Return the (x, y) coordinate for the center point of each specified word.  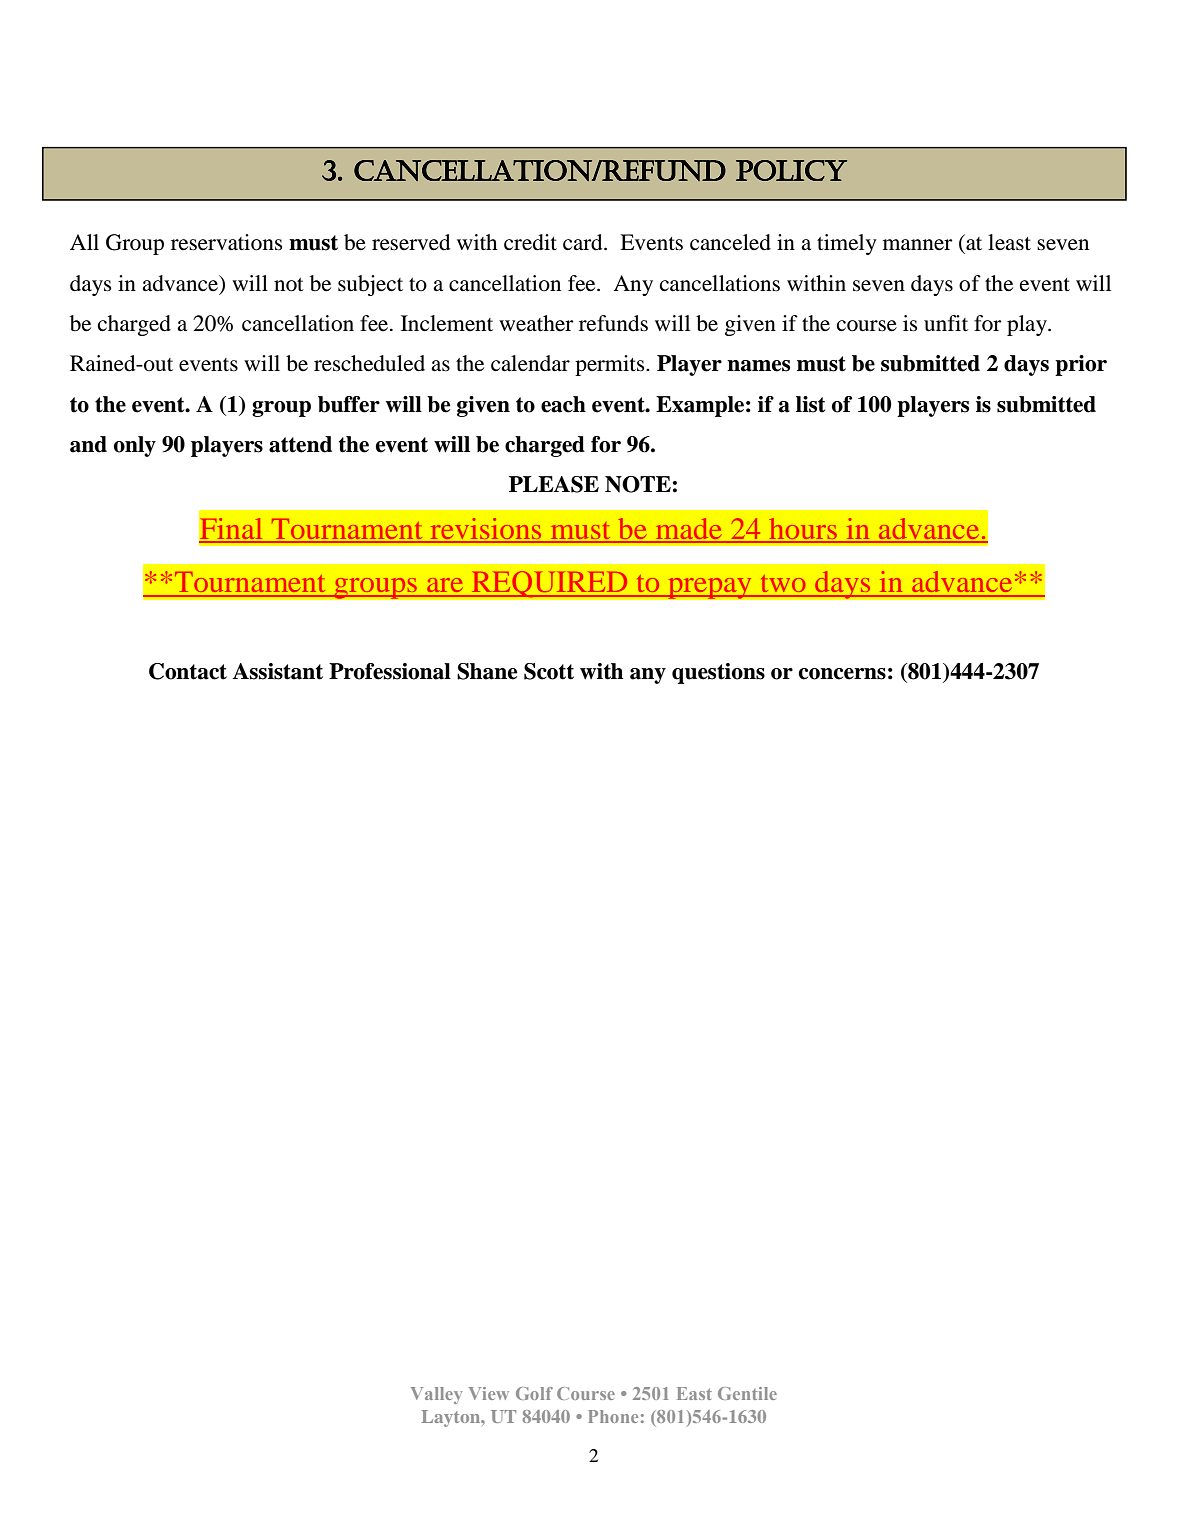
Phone (613, 1416)
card (584, 242)
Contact (188, 671)
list (810, 404)
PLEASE (554, 484)
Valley (436, 1395)
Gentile (747, 1393)
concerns (842, 674)
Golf (534, 1393)
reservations (227, 242)
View (489, 1393)
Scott (549, 671)
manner (918, 245)
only (135, 446)
